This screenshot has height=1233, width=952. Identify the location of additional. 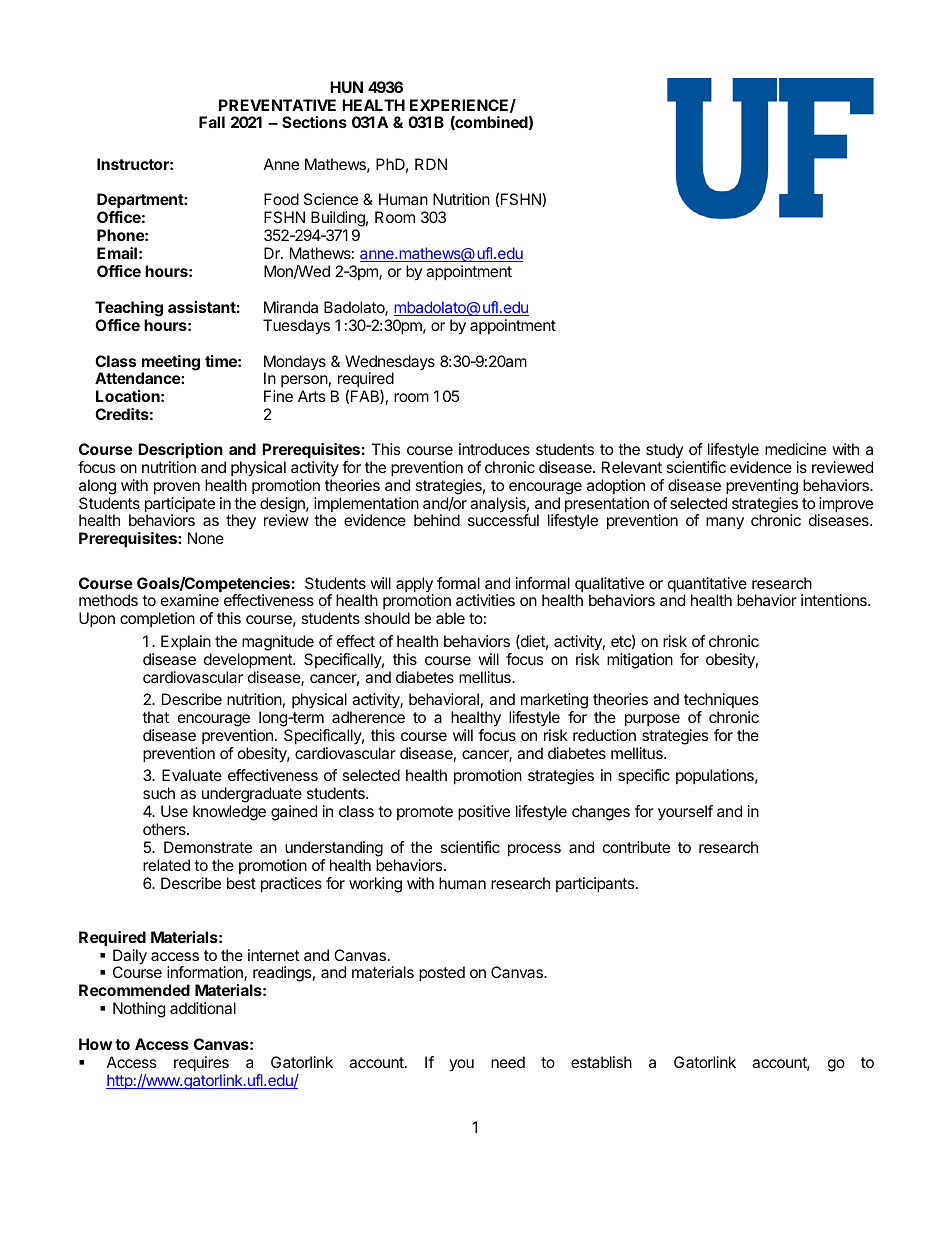
(203, 1008).
